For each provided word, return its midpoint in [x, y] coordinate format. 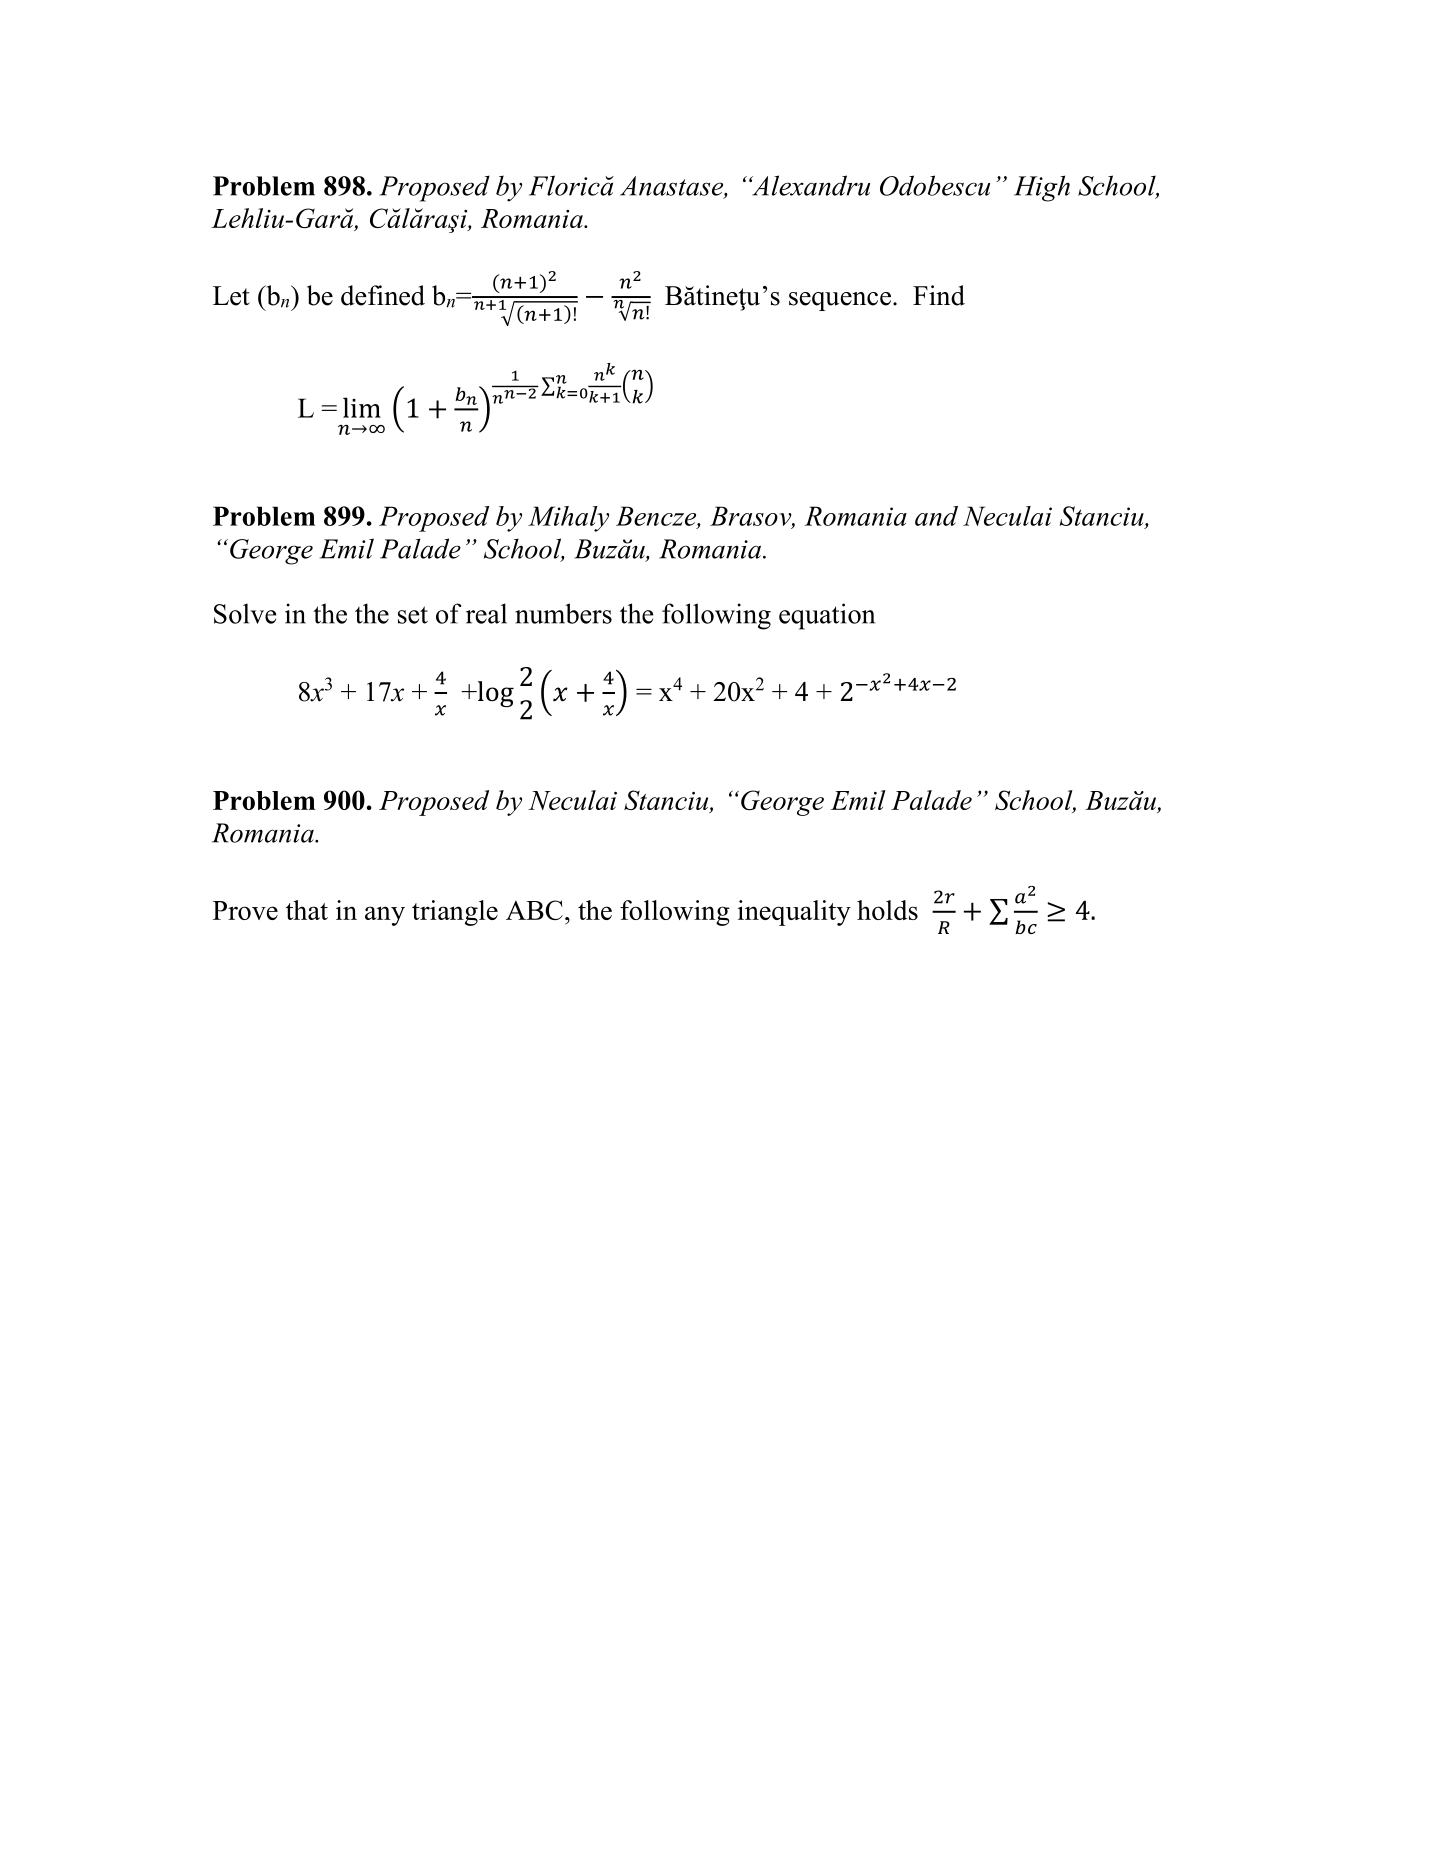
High [1042, 188]
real [486, 613]
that [307, 910]
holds [887, 910]
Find [939, 295]
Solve [245, 613]
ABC [534, 910]
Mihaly [568, 519]
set [413, 615]
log [494, 694]
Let [231, 296]
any [385, 916]
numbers [563, 613]
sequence [840, 301]
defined [383, 295]
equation [827, 616]
